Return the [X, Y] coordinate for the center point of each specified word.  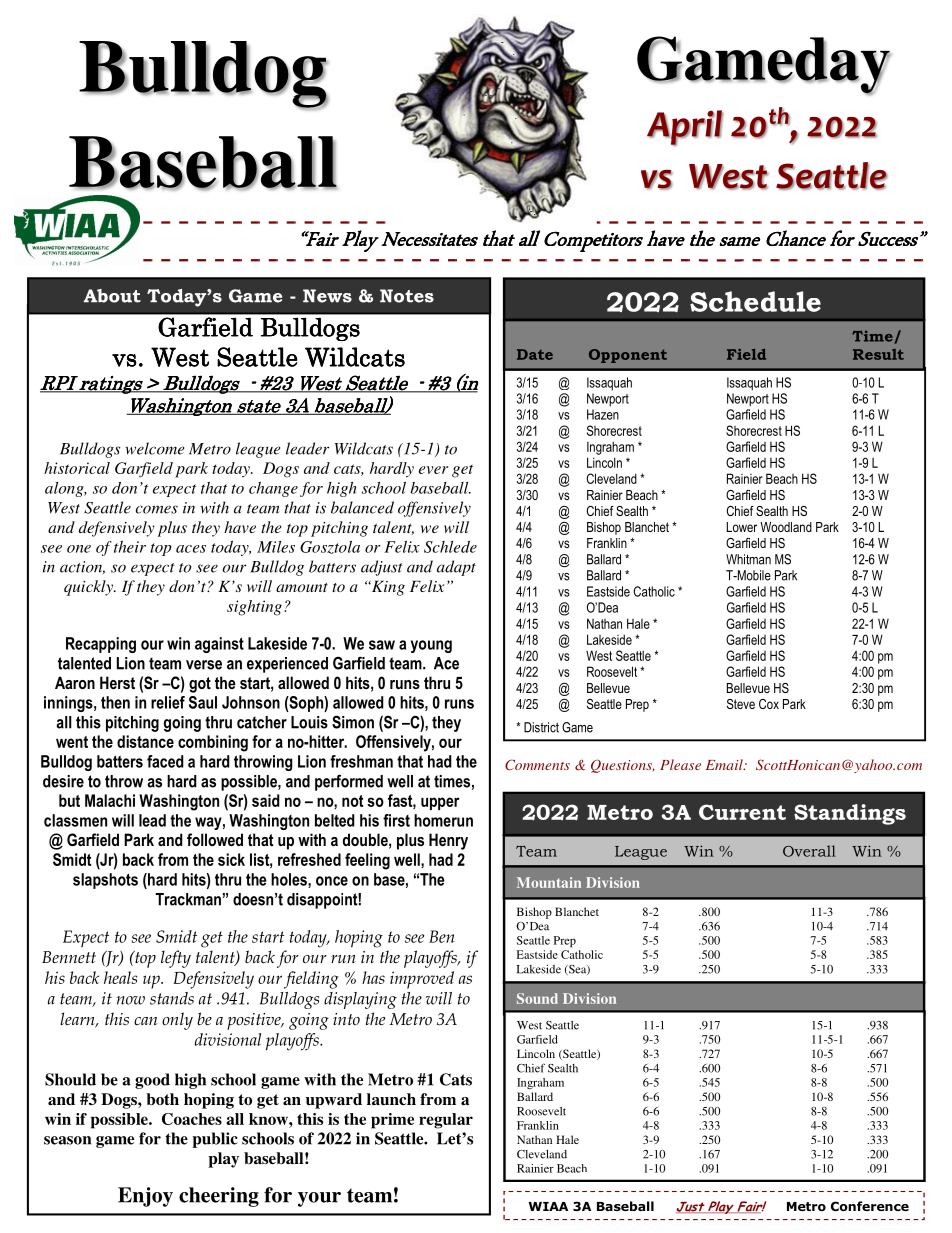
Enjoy [145, 1197]
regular [446, 1121]
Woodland [786, 527]
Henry [448, 841]
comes [157, 509]
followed [215, 839]
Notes [407, 296]
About [112, 296]
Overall [809, 851]
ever [433, 470]
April [685, 128]
